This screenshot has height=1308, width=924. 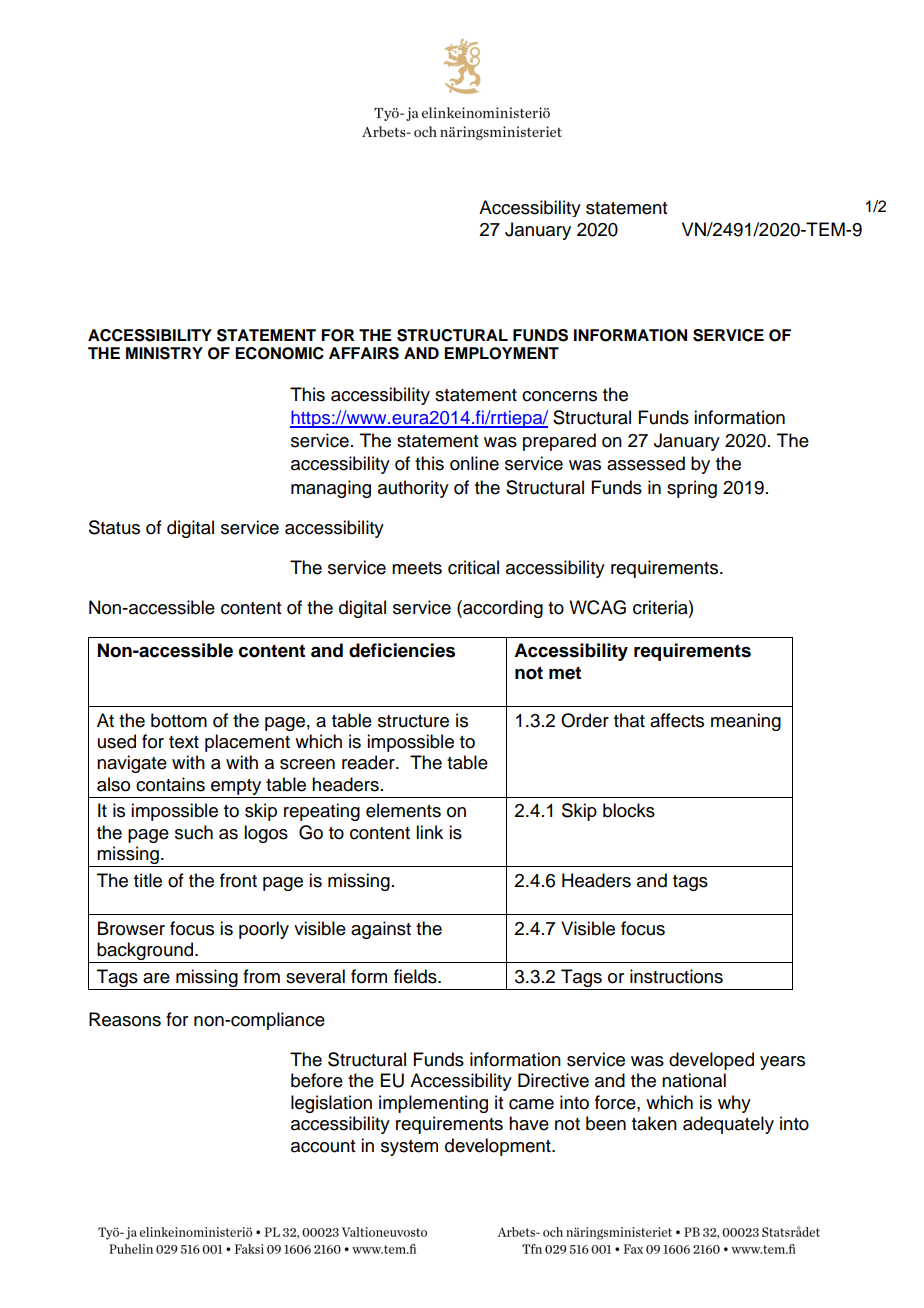 What do you see at coordinates (429, 832) in the screenshot?
I see `link` at bounding box center [429, 832].
